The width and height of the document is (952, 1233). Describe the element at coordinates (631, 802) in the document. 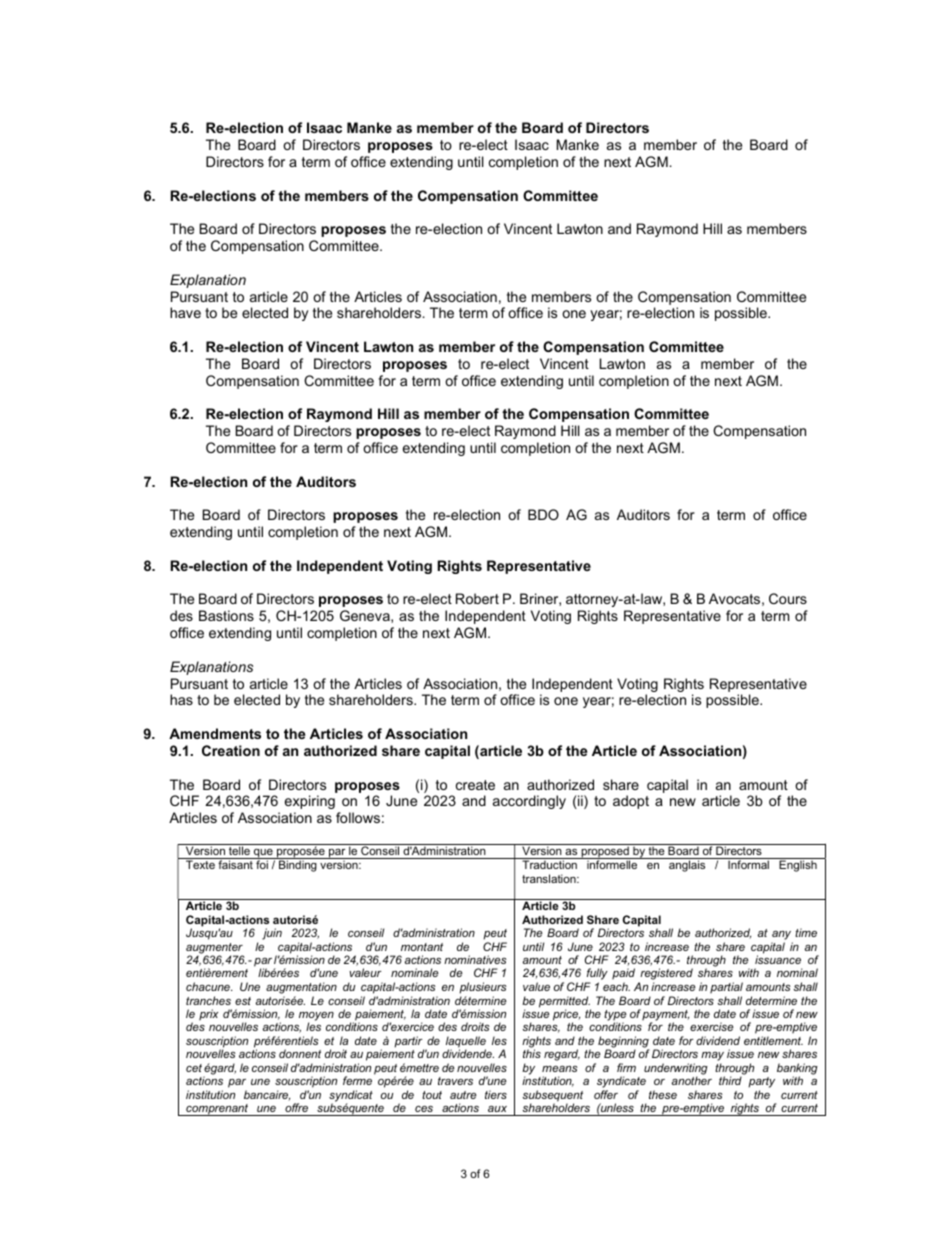

I see `adopt` at that location.
